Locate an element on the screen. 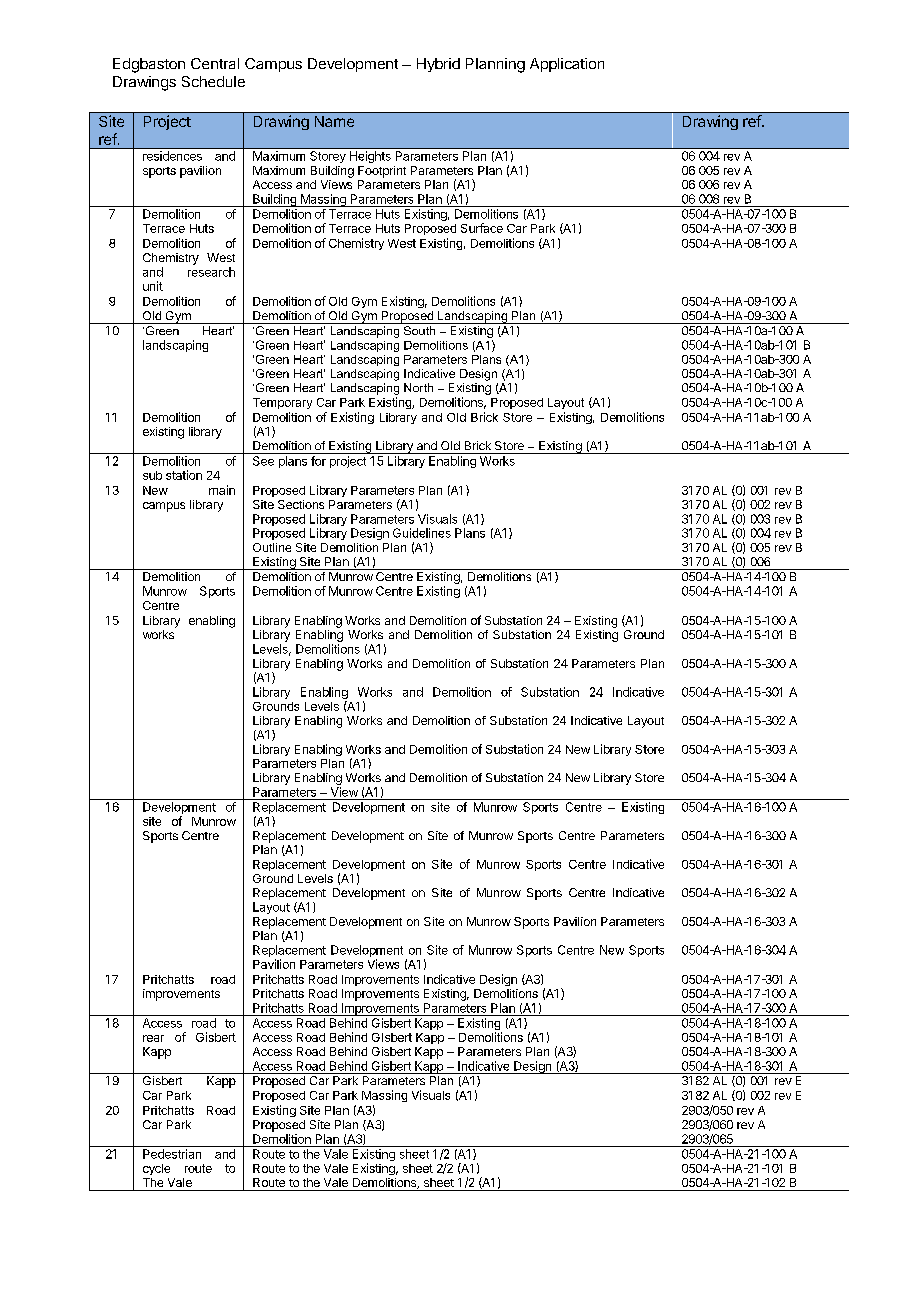 The height and width of the screenshot is (1308, 924). Surface is located at coordinates (482, 228).
